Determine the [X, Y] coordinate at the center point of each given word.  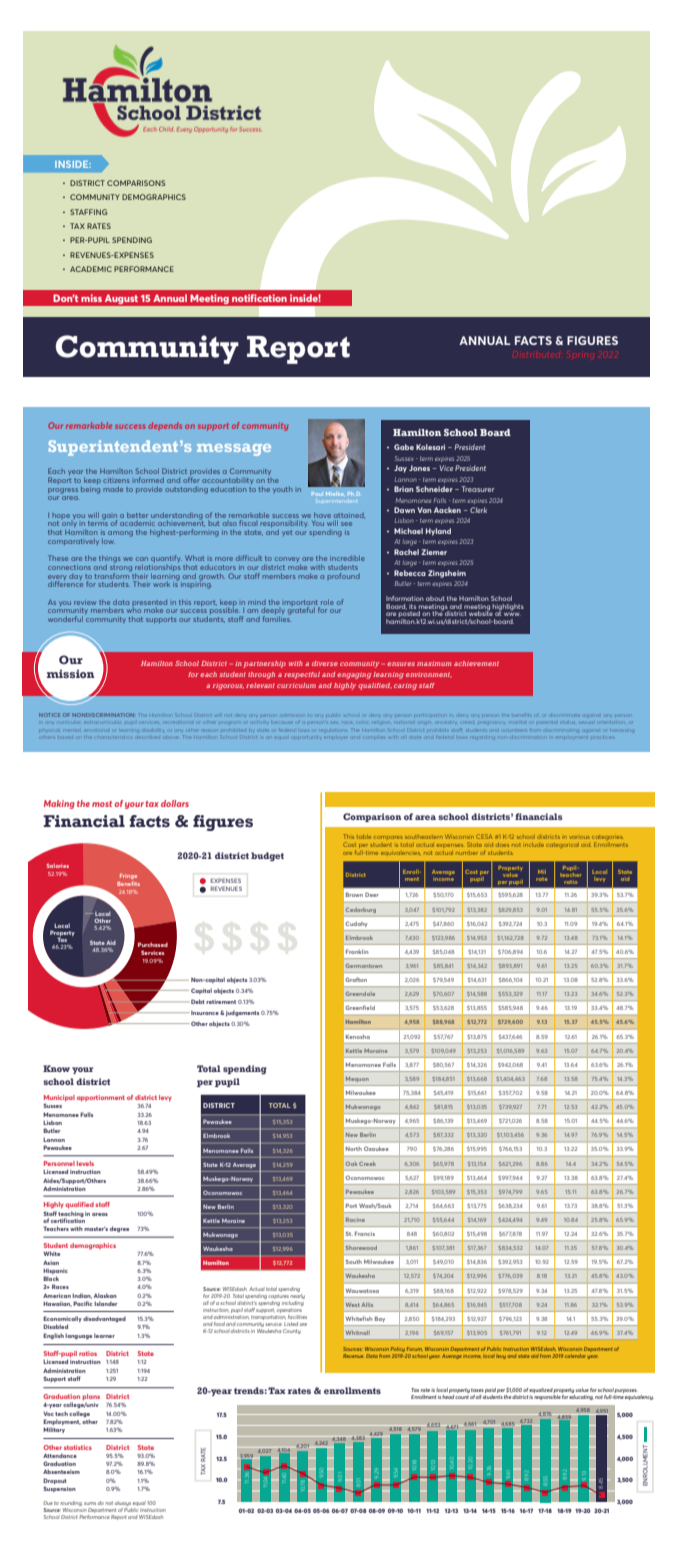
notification [259, 298]
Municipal [59, 1099]
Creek [367, 1164]
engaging [354, 675]
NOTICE [49, 715]
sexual [585, 722]
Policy [399, 1351]
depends [165, 426]
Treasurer [478, 489]
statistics [78, 1447]
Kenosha [358, 1036]
